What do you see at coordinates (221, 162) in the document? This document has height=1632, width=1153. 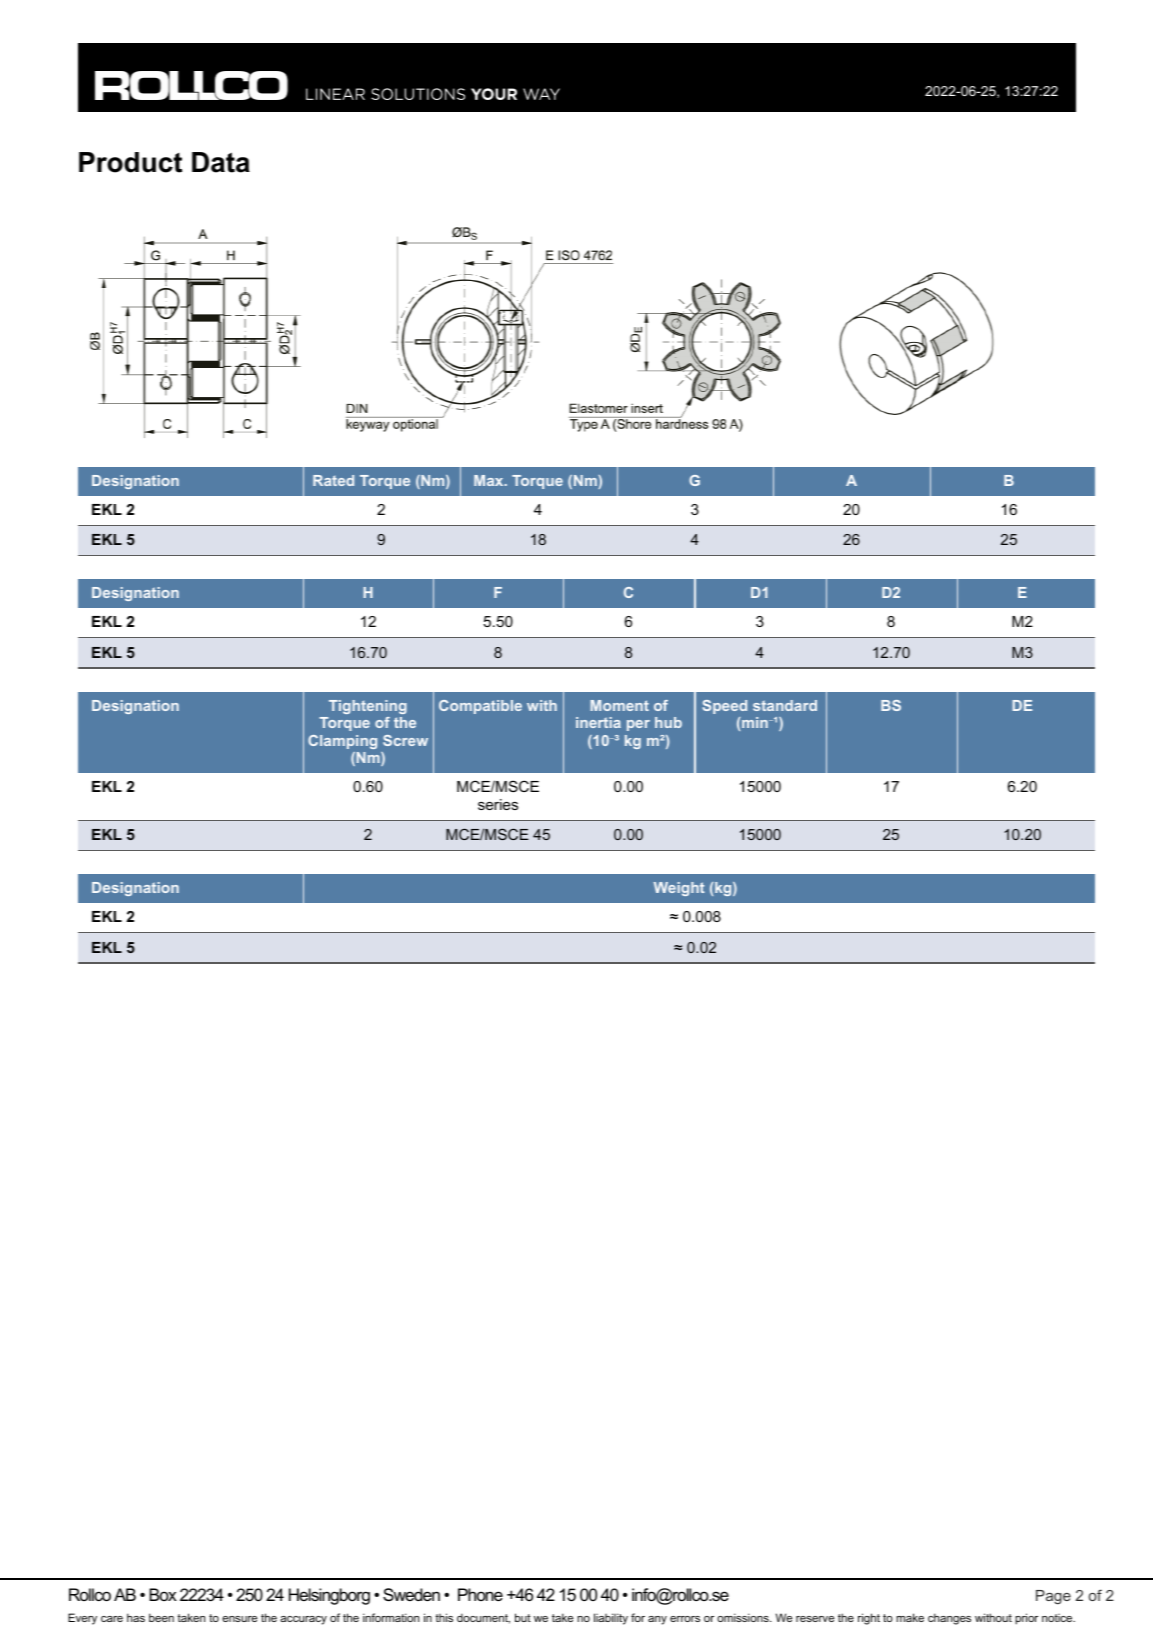 I see `Data` at bounding box center [221, 162].
